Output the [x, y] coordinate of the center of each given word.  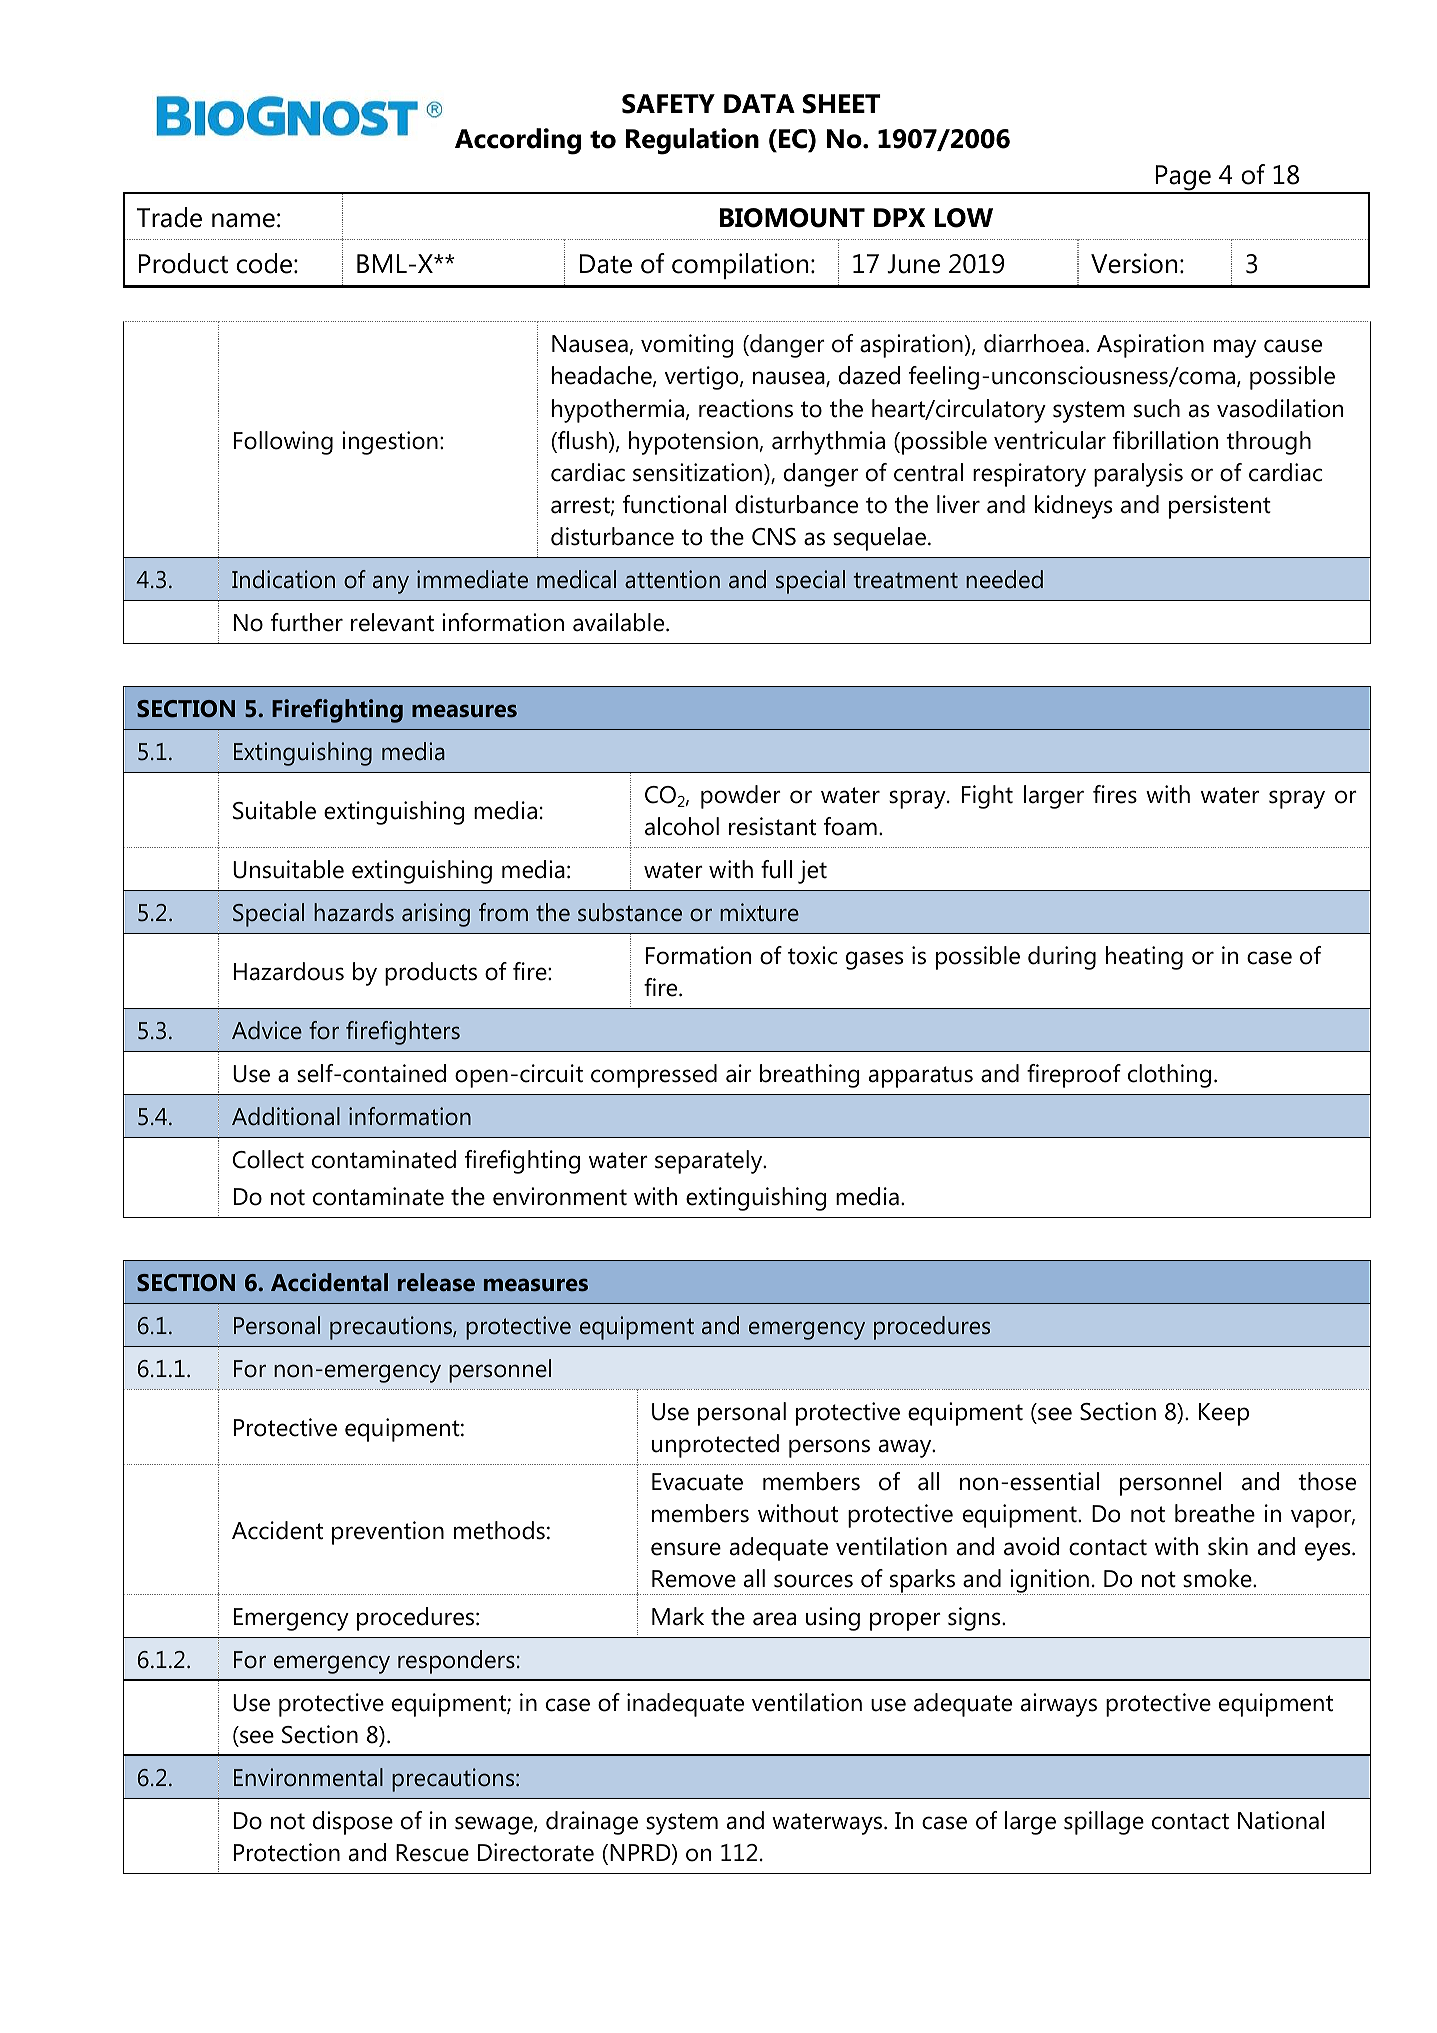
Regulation [692, 141]
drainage [592, 1823]
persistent [1220, 507]
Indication [283, 579]
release [436, 1282]
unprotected [715, 1446]
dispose [353, 1823]
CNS [774, 537]
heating [1144, 958]
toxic [812, 955]
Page [1183, 179]
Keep [1224, 1414]
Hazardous [289, 971]
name [243, 220]
